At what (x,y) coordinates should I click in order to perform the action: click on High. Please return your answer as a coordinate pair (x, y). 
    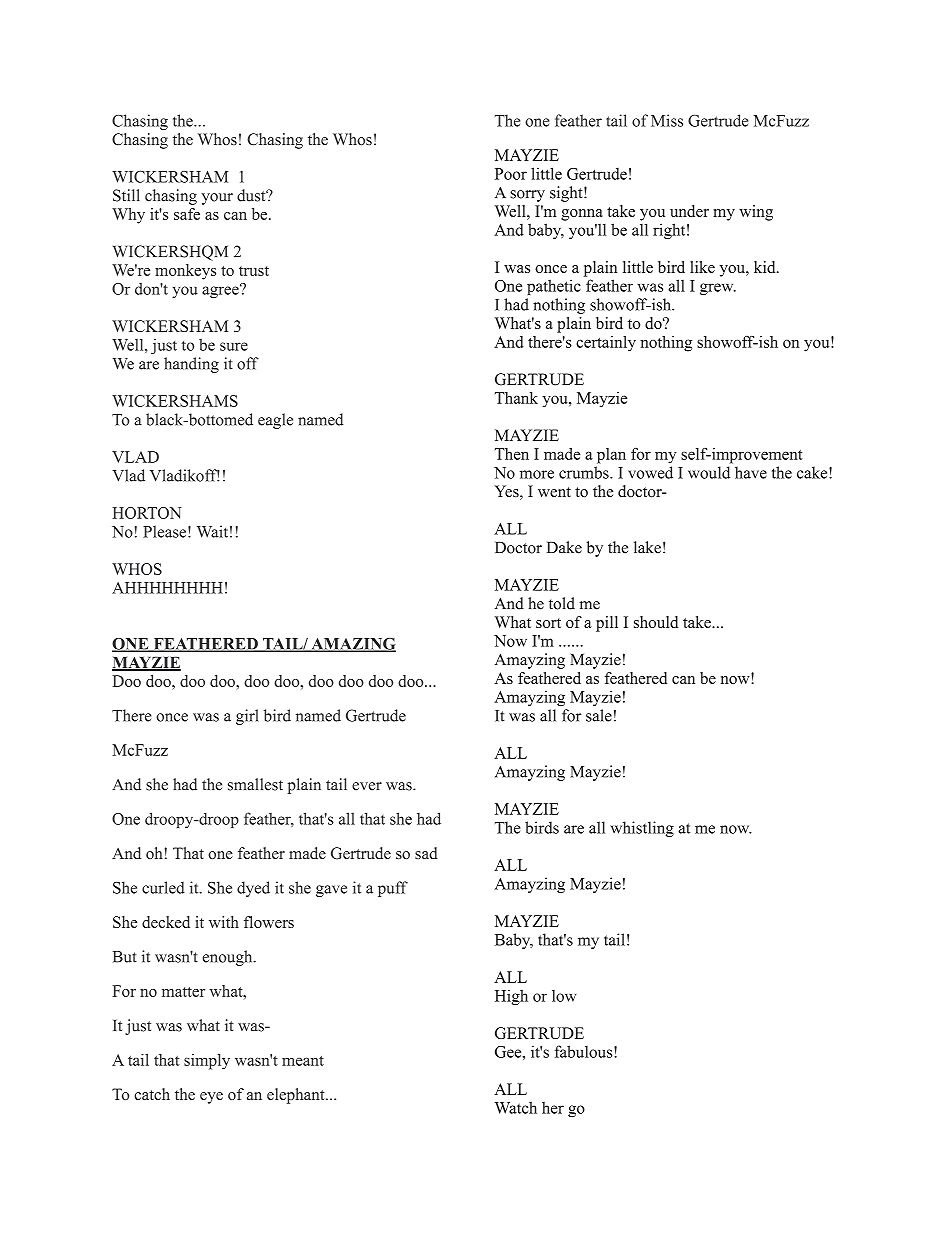
    Looking at the image, I should click on (511, 997).
